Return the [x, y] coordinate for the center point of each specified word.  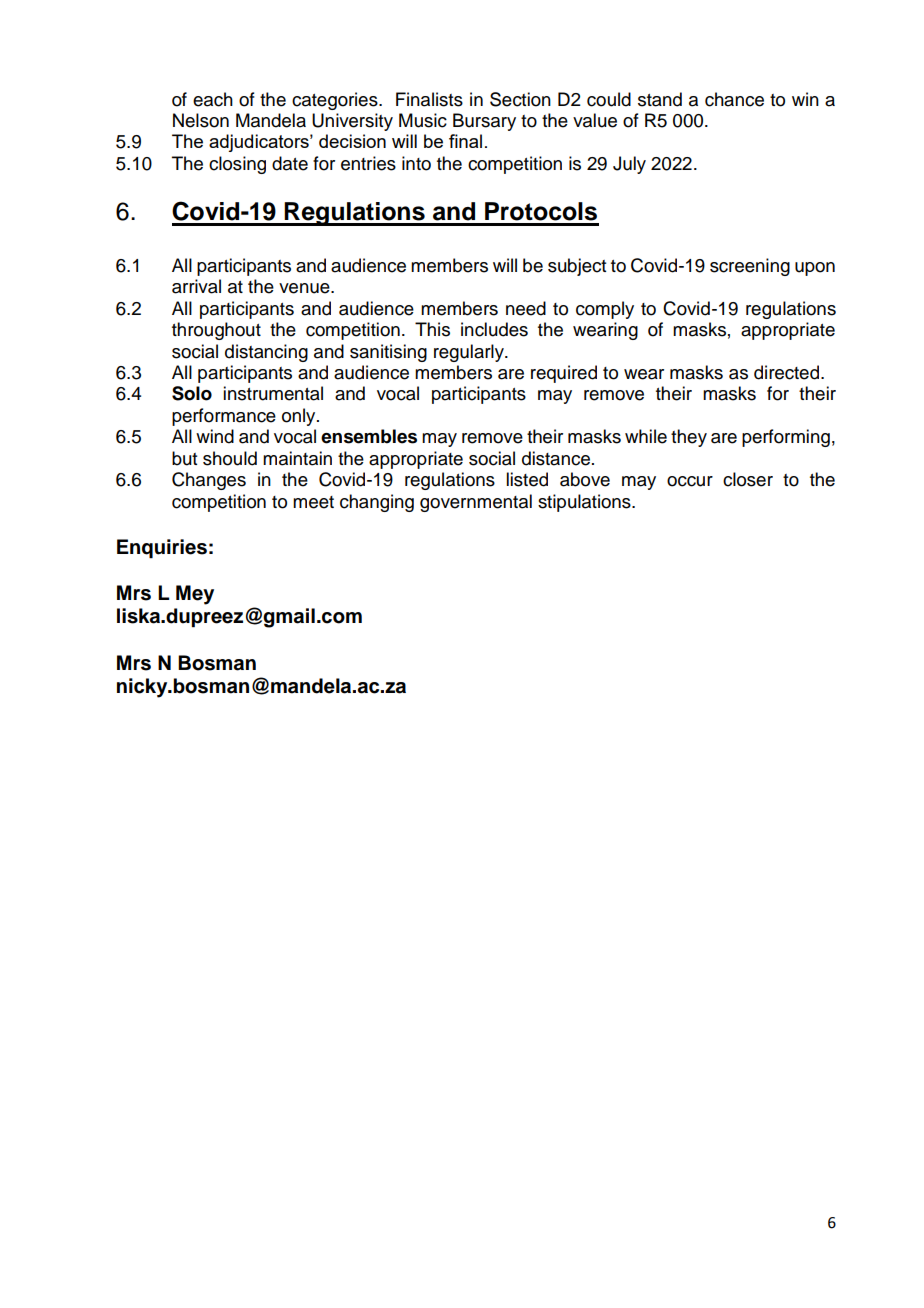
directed [786, 372]
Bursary [484, 122]
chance [734, 99]
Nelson [201, 120]
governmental [476, 503]
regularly [470, 353]
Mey [195, 595]
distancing [266, 353]
